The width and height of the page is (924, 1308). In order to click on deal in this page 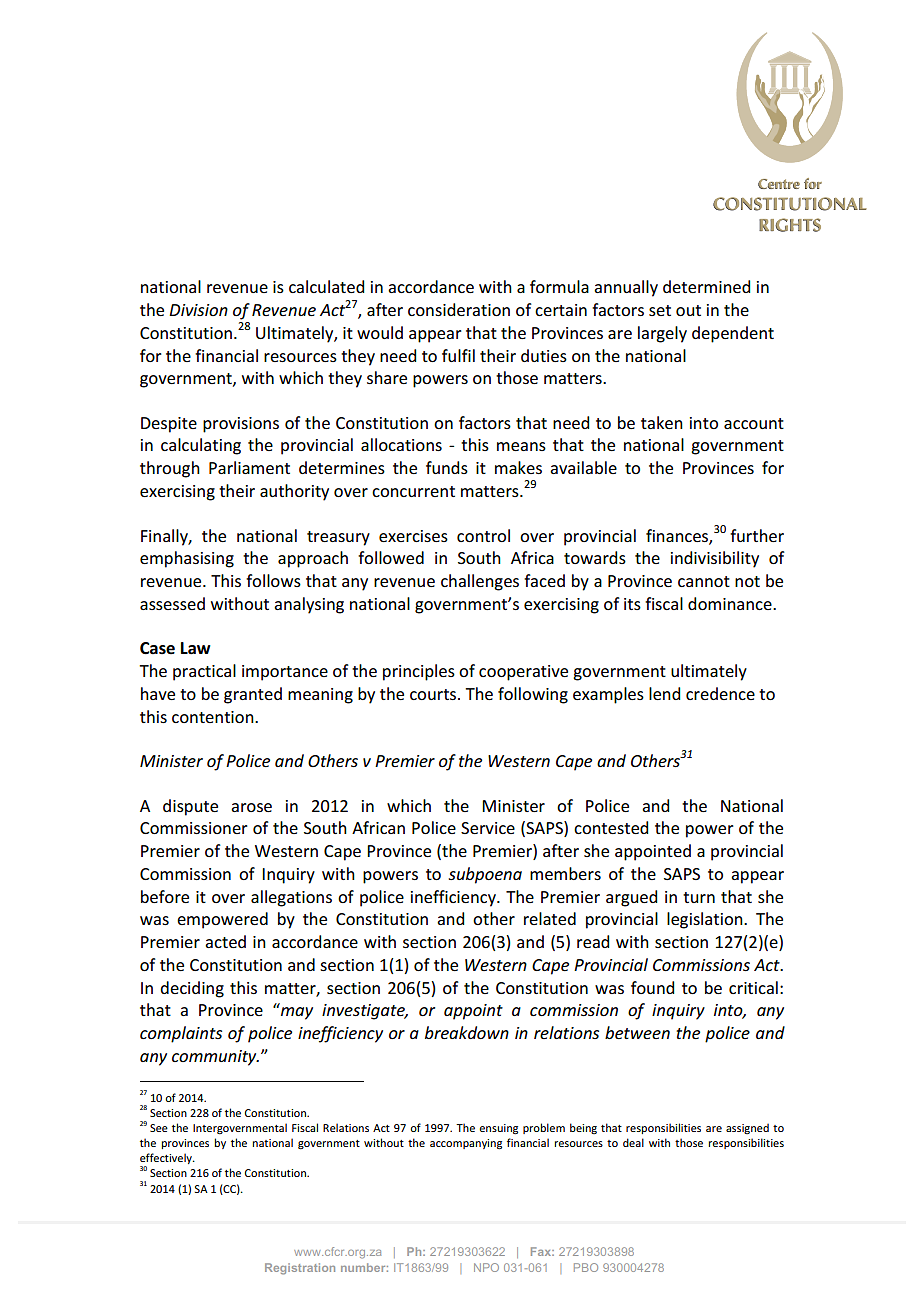, I will do `click(633, 1142)`.
